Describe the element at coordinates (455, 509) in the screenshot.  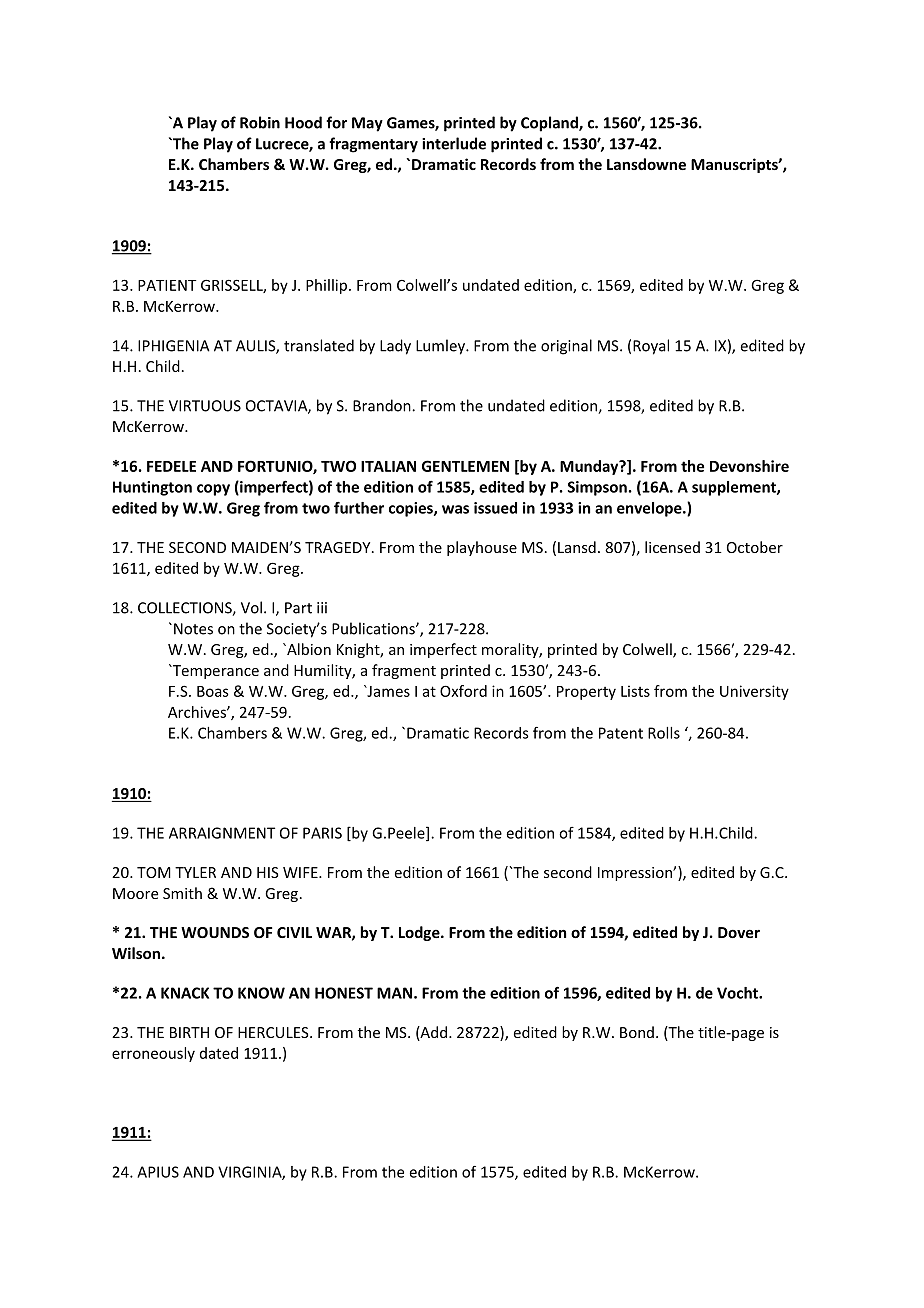
I see `was` at that location.
